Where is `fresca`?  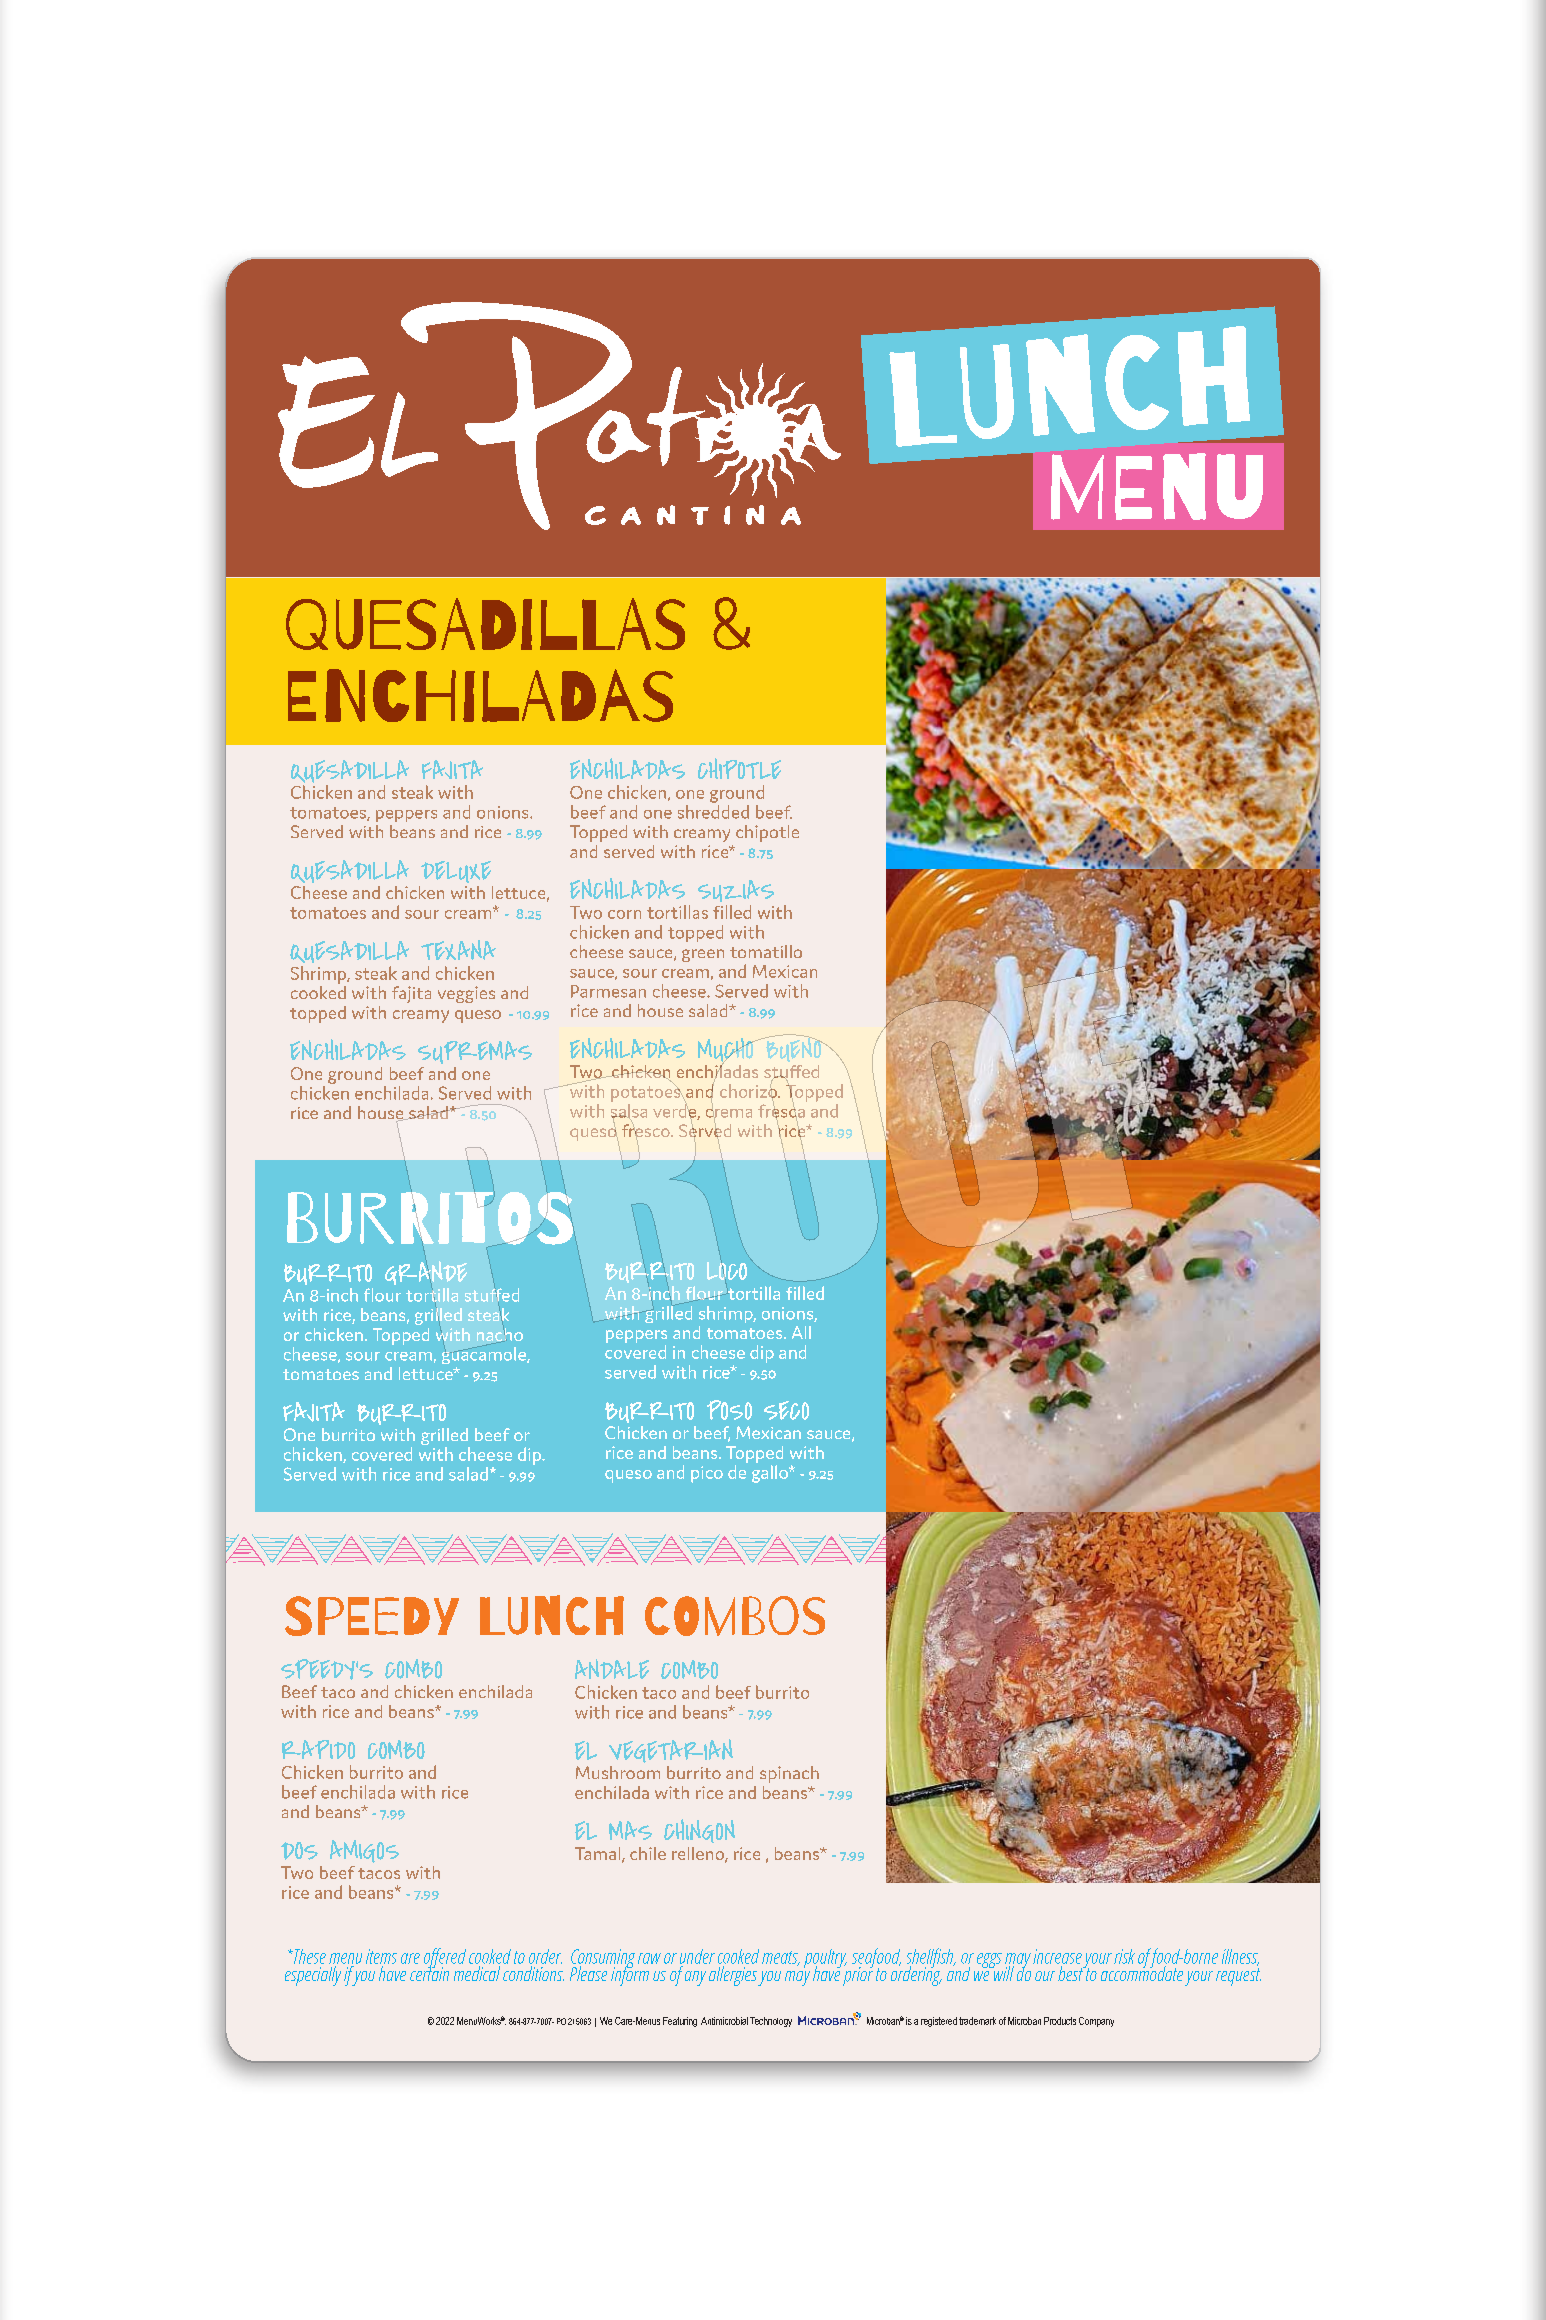 fresca is located at coordinates (781, 1111).
